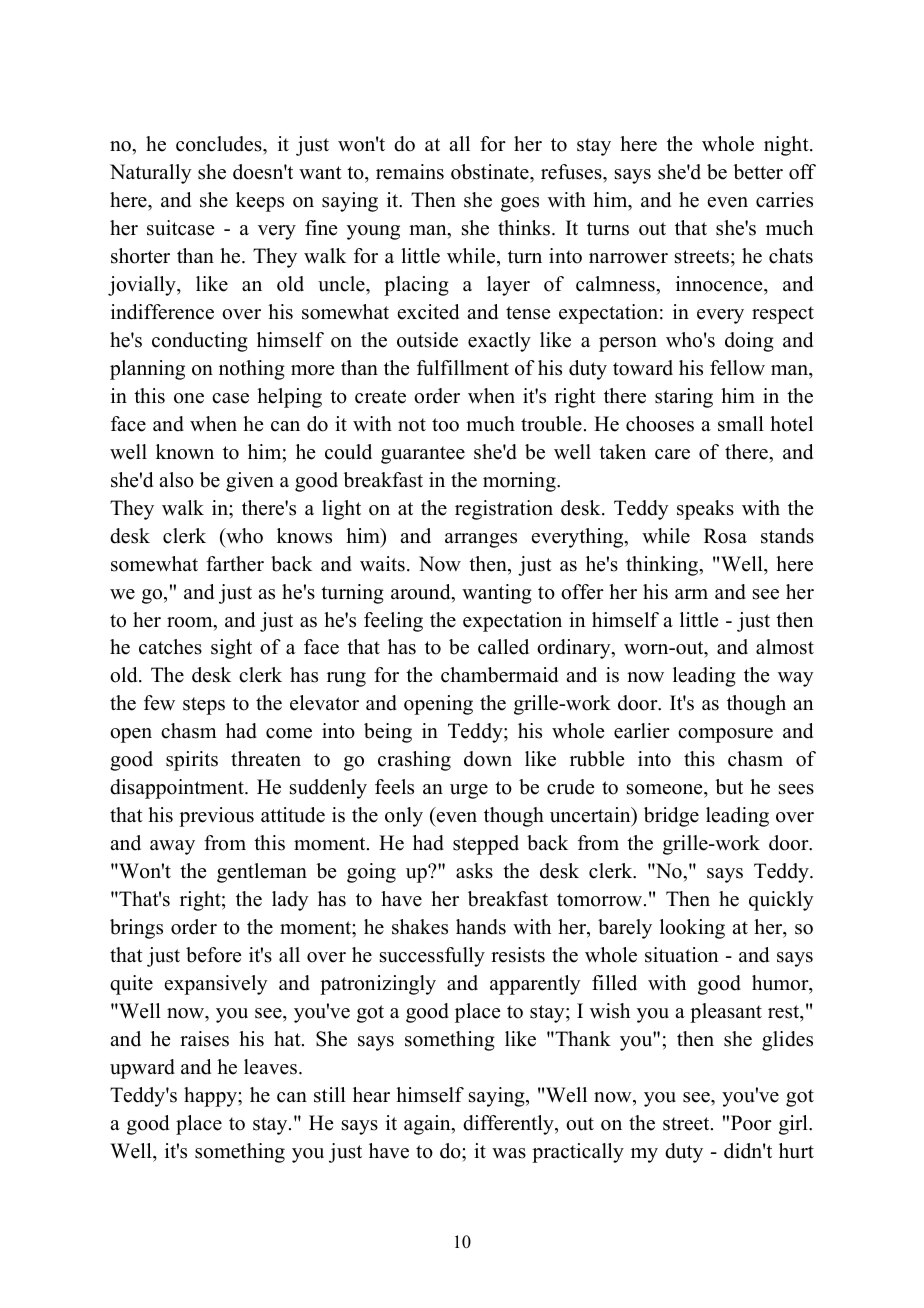  What do you see at coordinates (211, 1097) in the screenshot?
I see `happy` at bounding box center [211, 1097].
